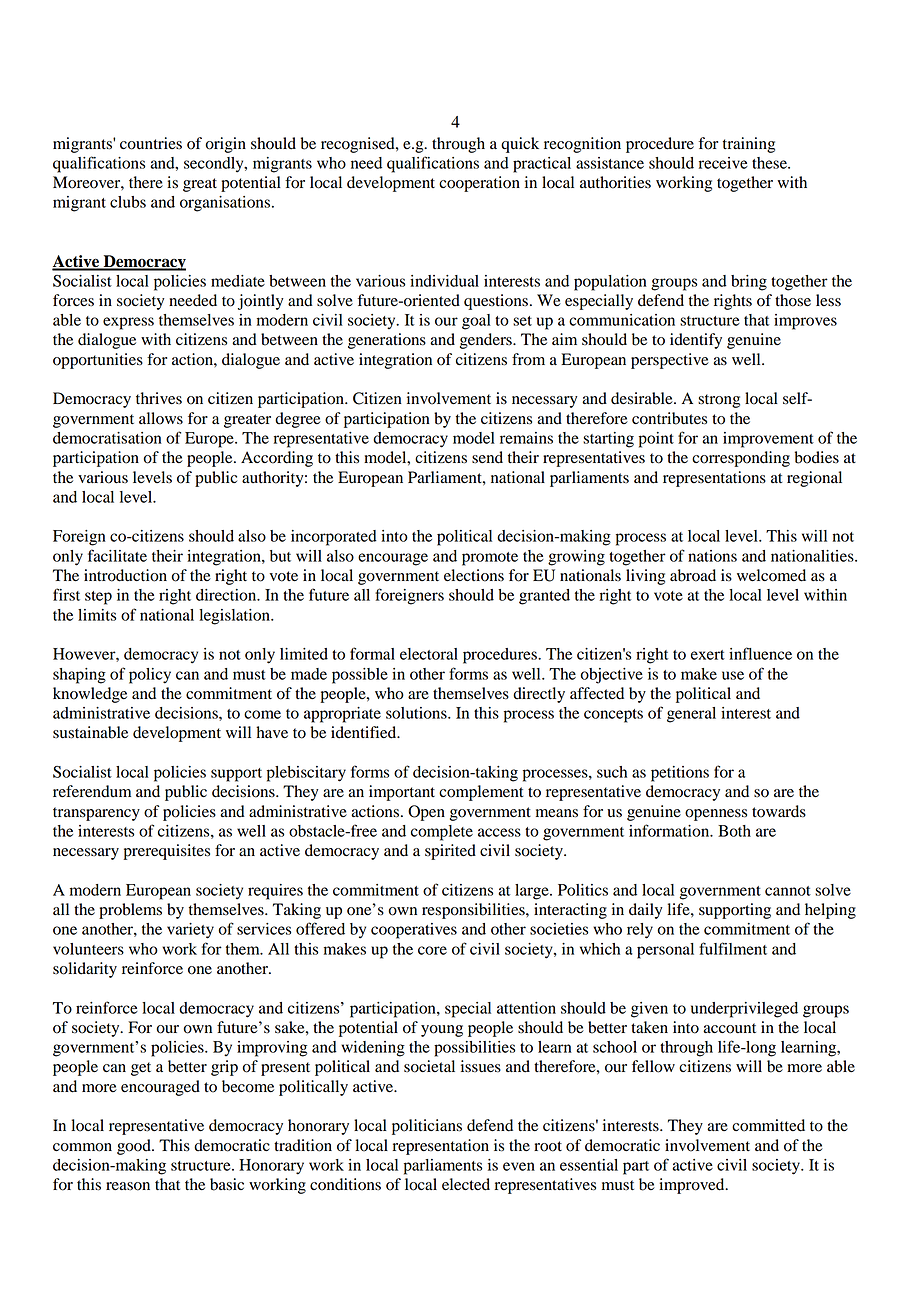 The image size is (924, 1308). Describe the element at coordinates (150, 676) in the document. I see `policy` at that location.
